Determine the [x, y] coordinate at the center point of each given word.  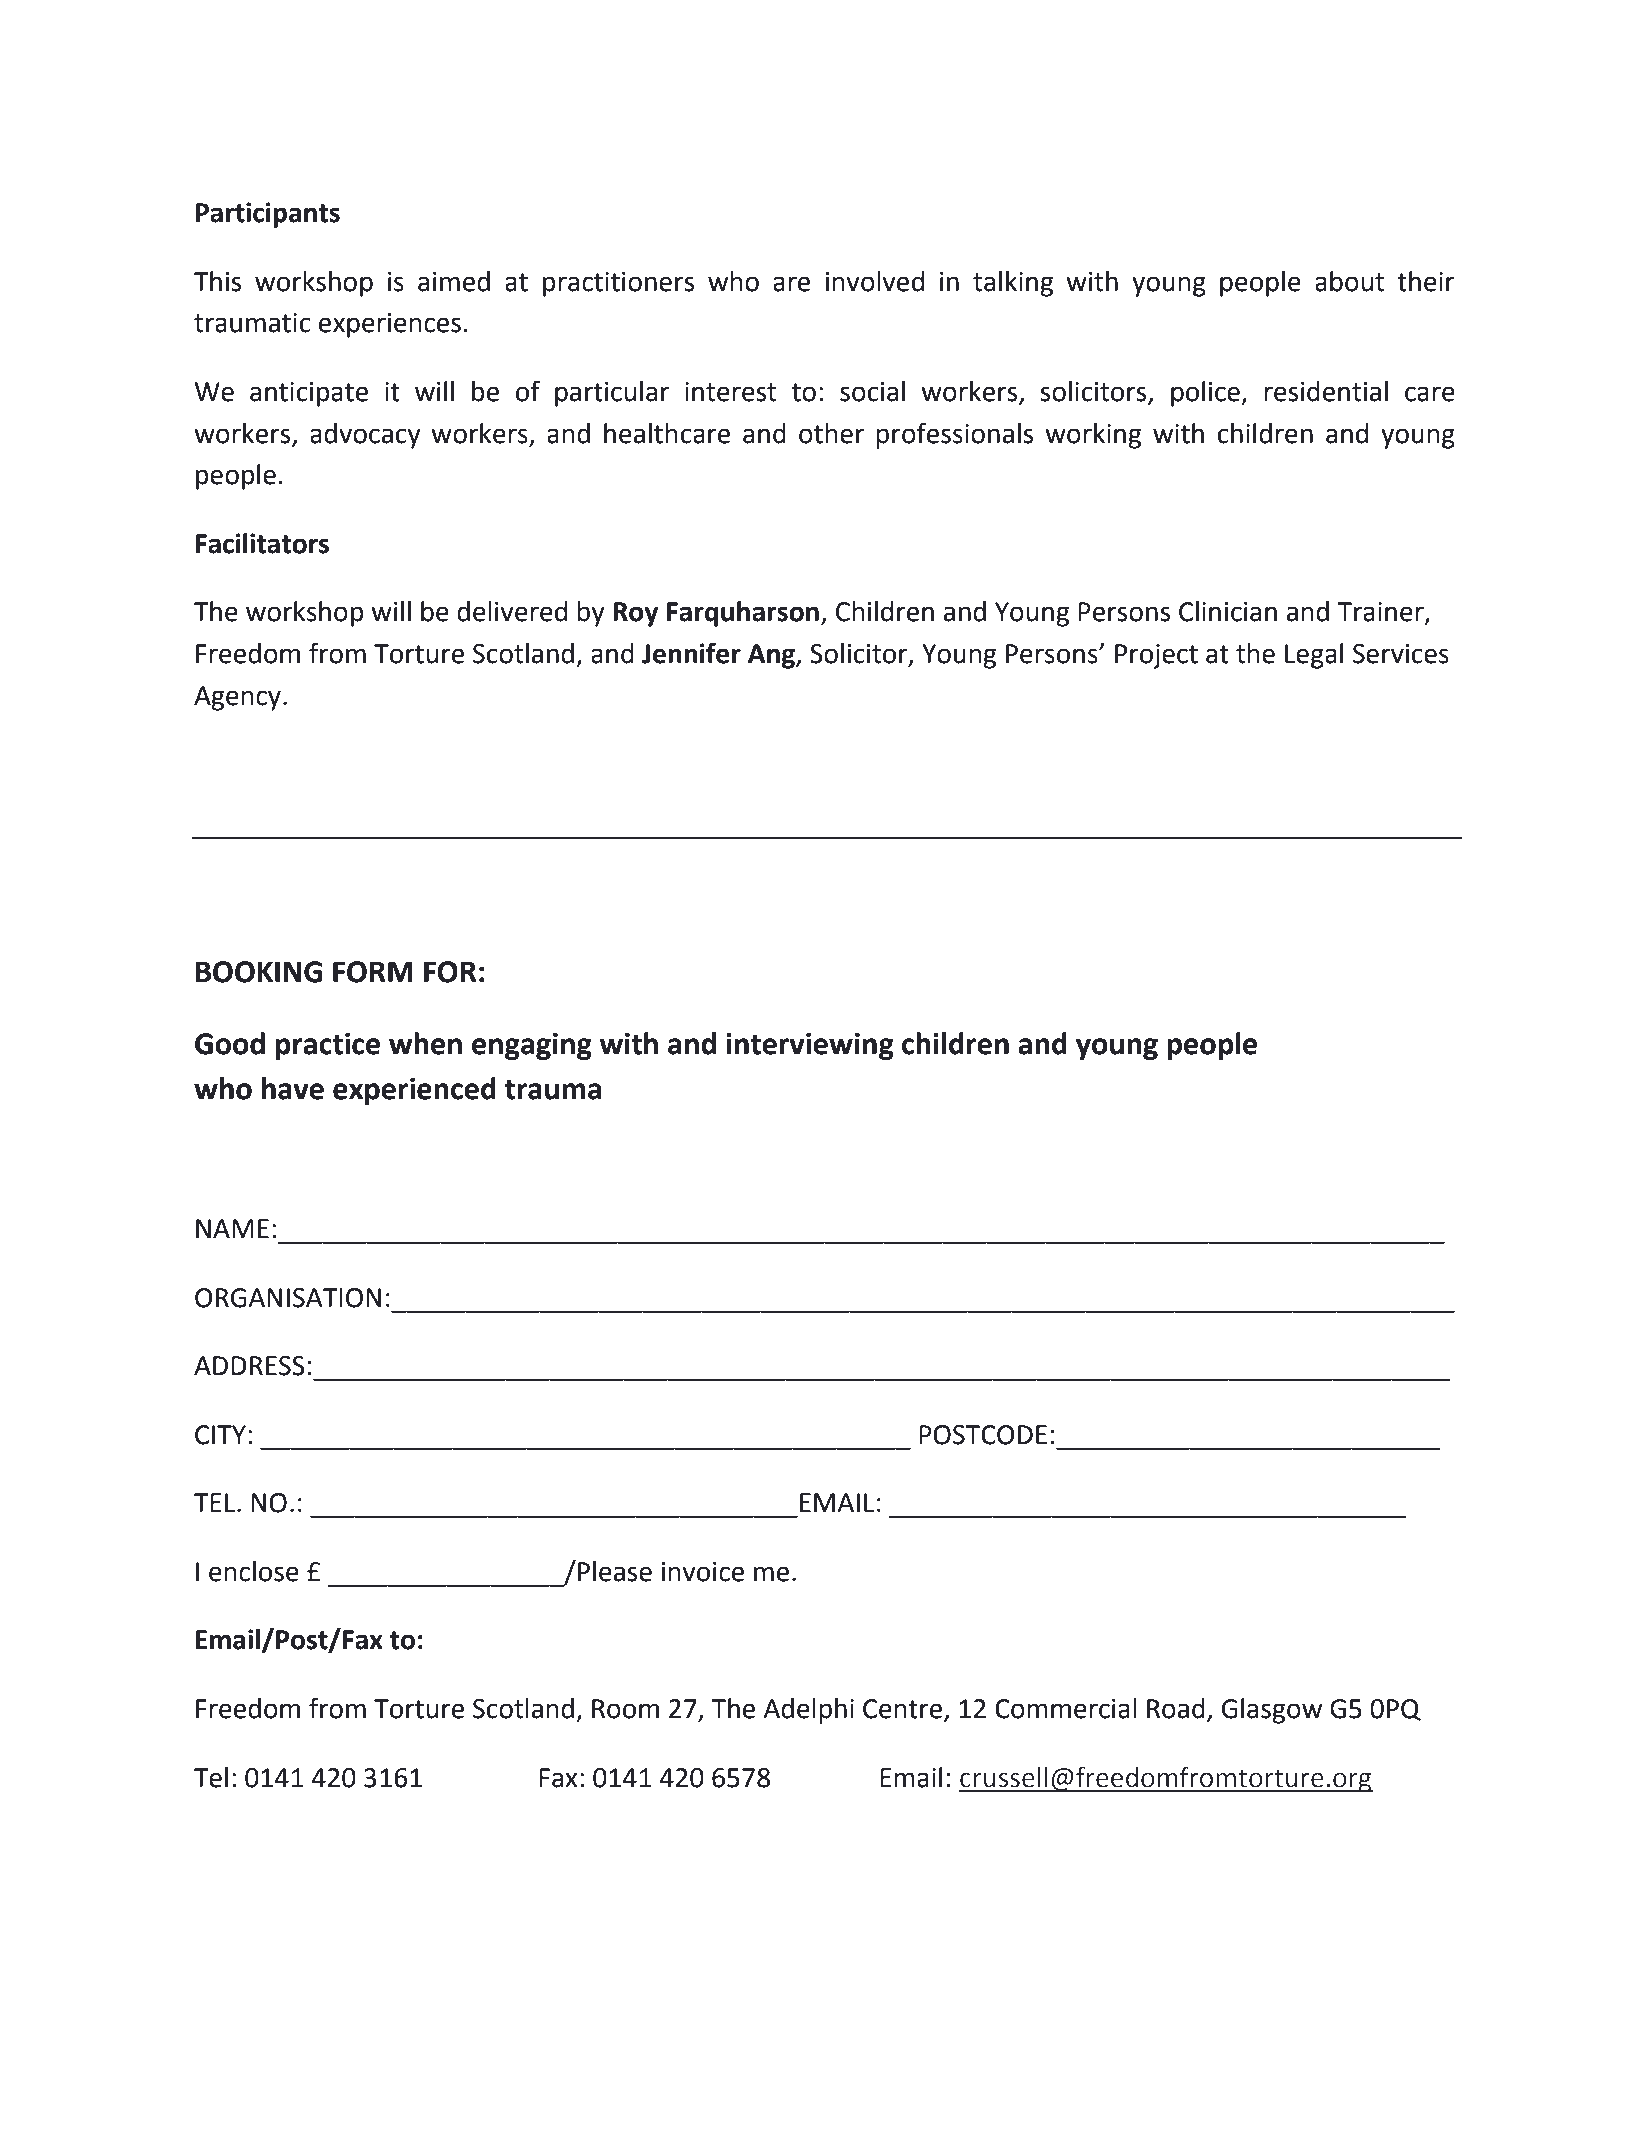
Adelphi [808, 1711]
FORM [373, 972]
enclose [254, 1571]
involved [875, 281]
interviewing [810, 1046]
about [1349, 281]
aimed [454, 281]
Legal [1314, 656]
